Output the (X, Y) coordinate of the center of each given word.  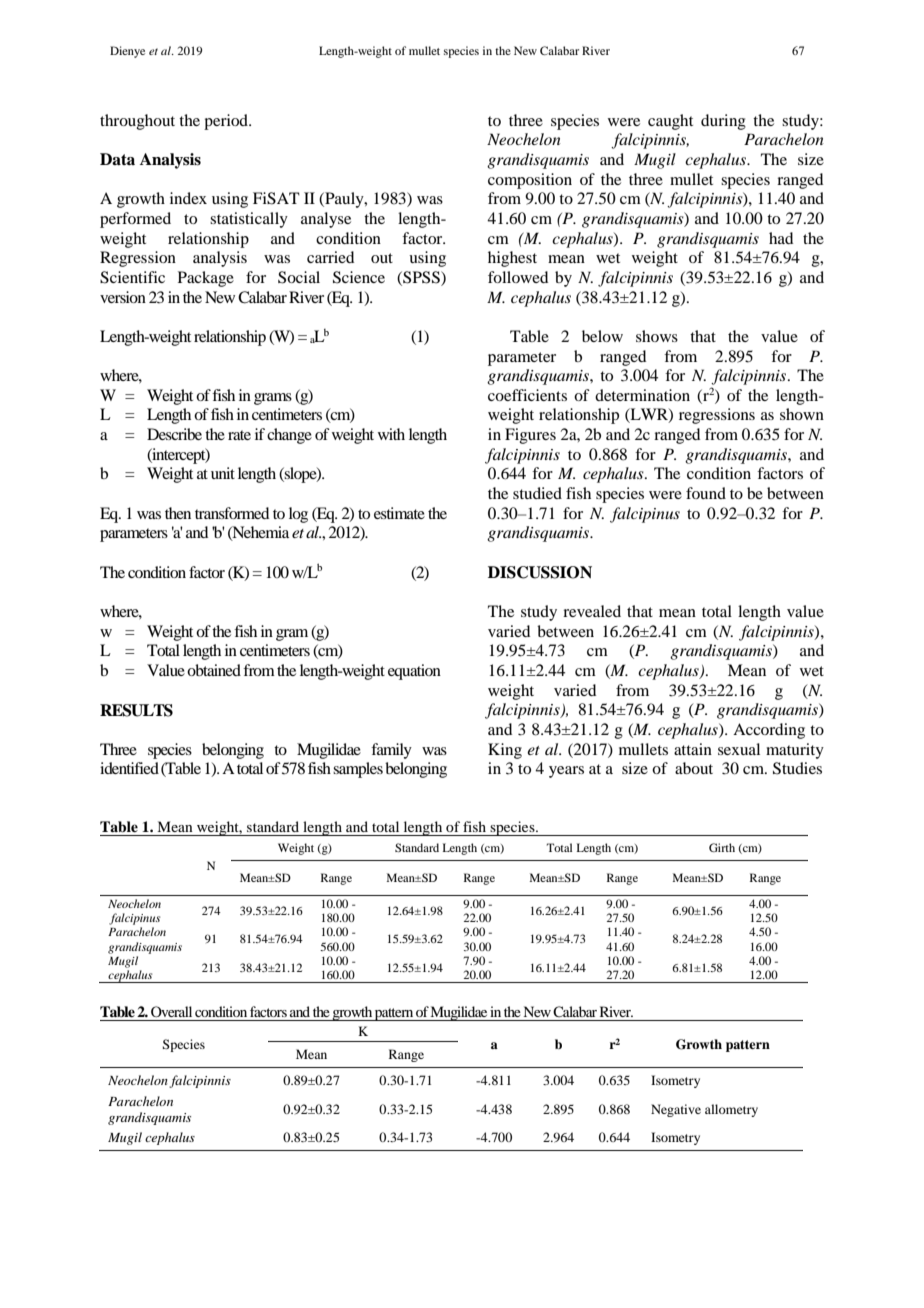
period (227, 122)
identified (129, 768)
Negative (676, 1110)
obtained (214, 670)
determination (642, 395)
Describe (174, 434)
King (505, 751)
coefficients (527, 395)
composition (530, 181)
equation (414, 672)
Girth (722, 847)
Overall (171, 1011)
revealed (592, 611)
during (723, 122)
